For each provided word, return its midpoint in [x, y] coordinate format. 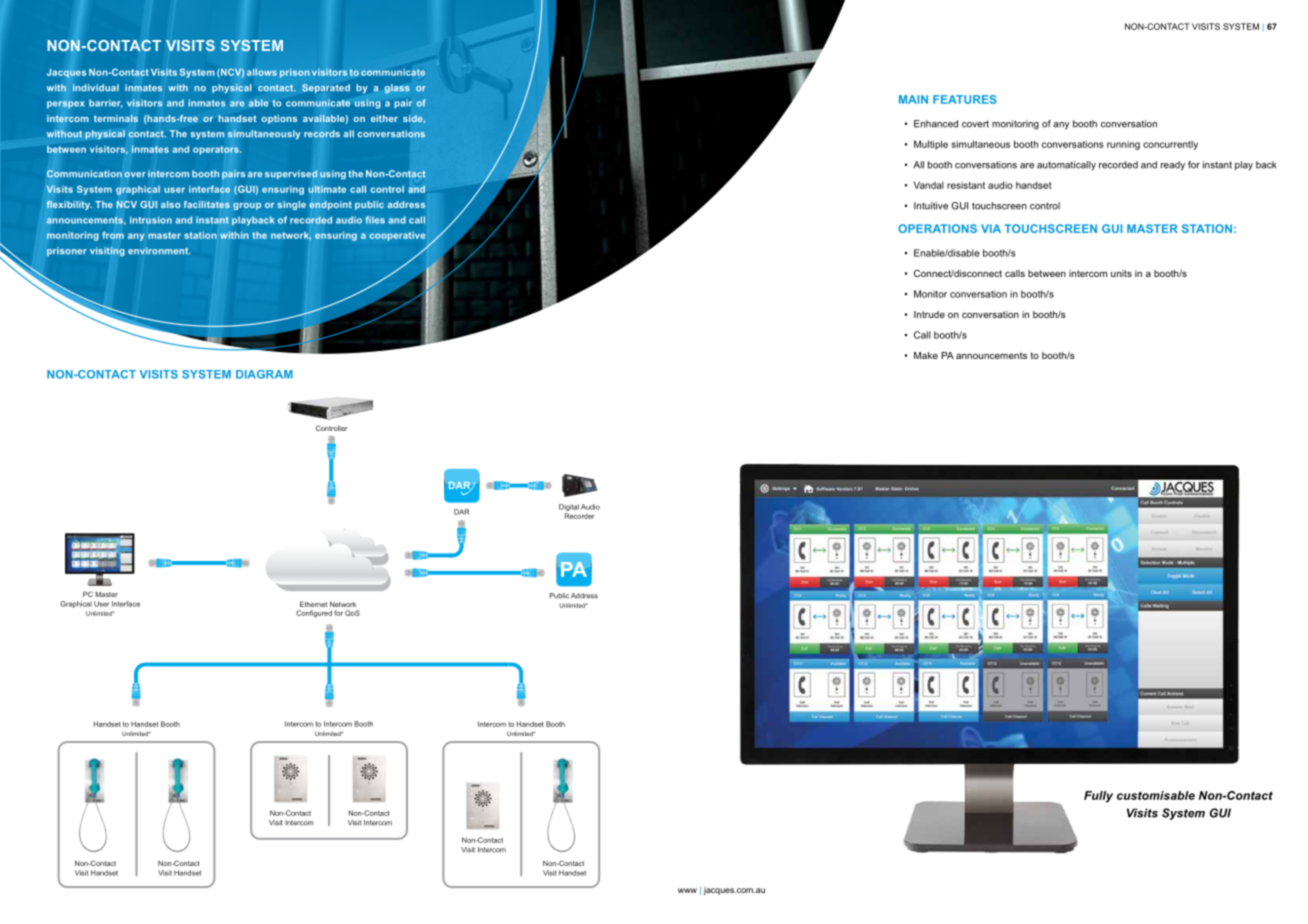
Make [926, 355]
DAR [461, 512]
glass [397, 89]
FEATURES [965, 99]
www [687, 890]
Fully [1098, 797]
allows [262, 72]
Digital [569, 507]
